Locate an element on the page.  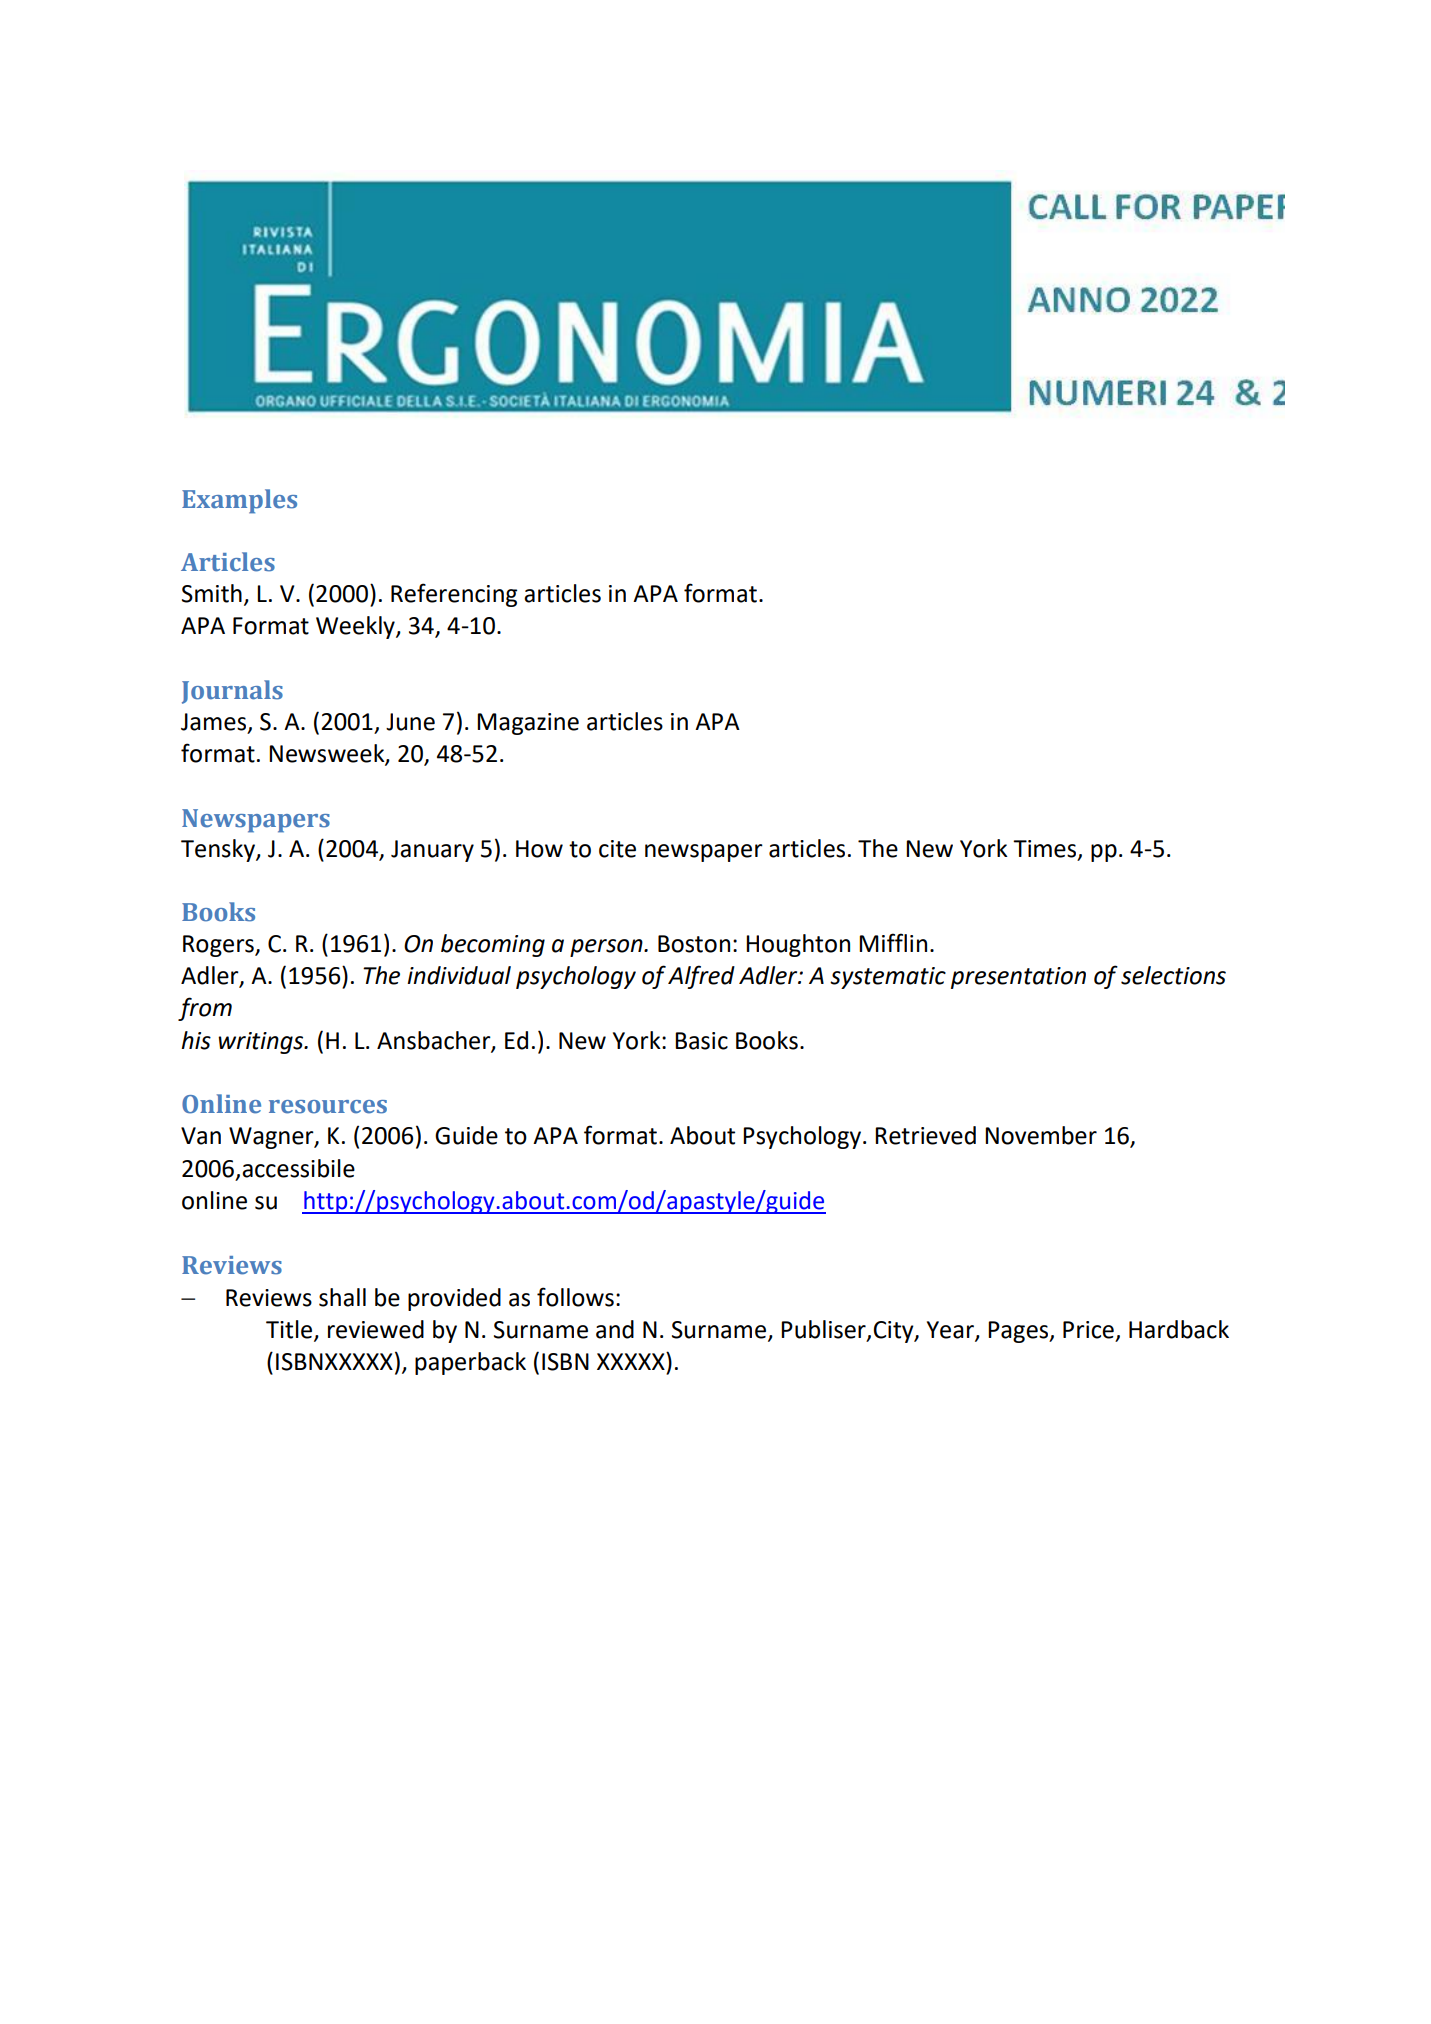
Examples is located at coordinates (239, 501).
